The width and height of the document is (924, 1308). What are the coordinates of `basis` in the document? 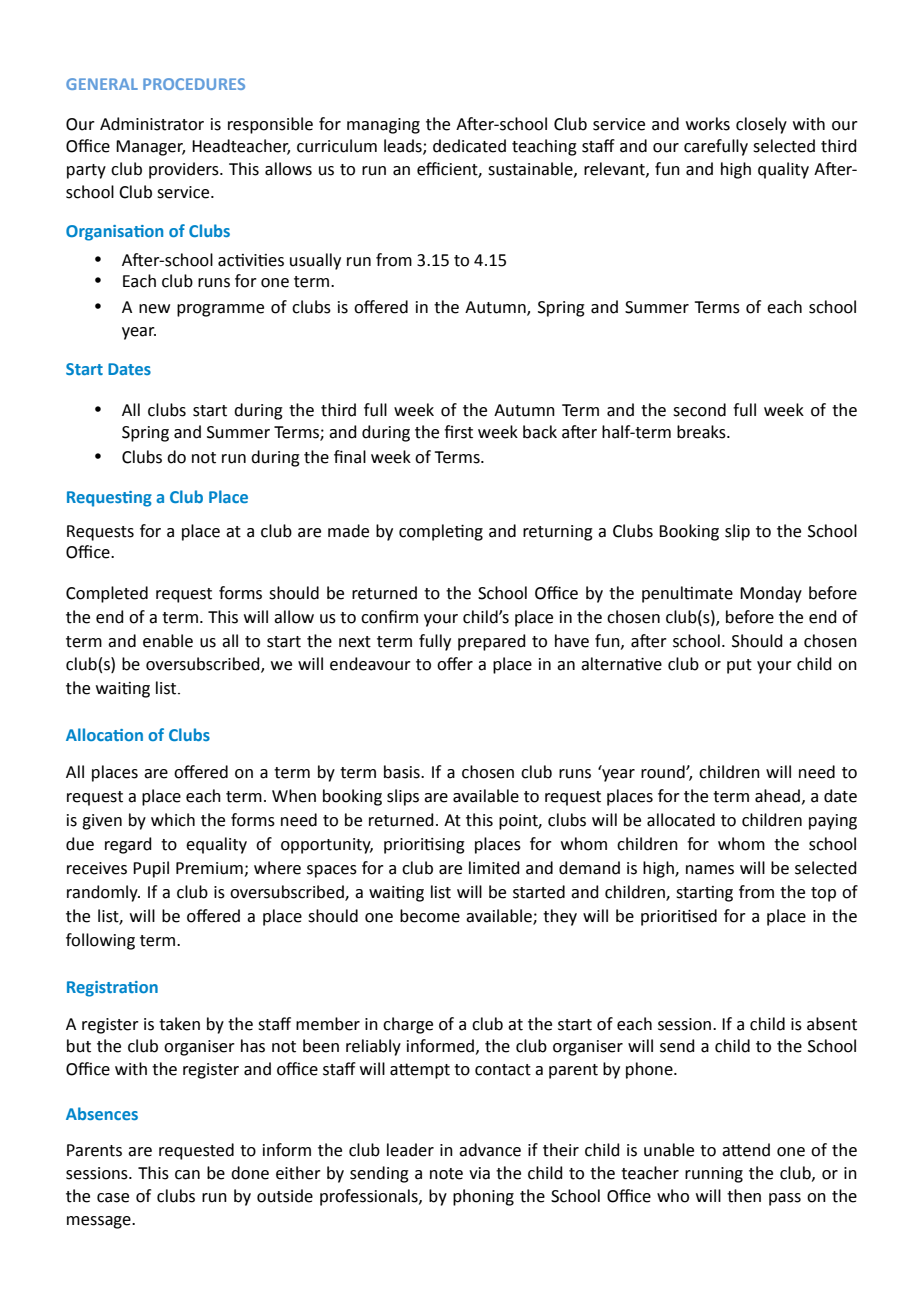 It's located at (403, 772).
